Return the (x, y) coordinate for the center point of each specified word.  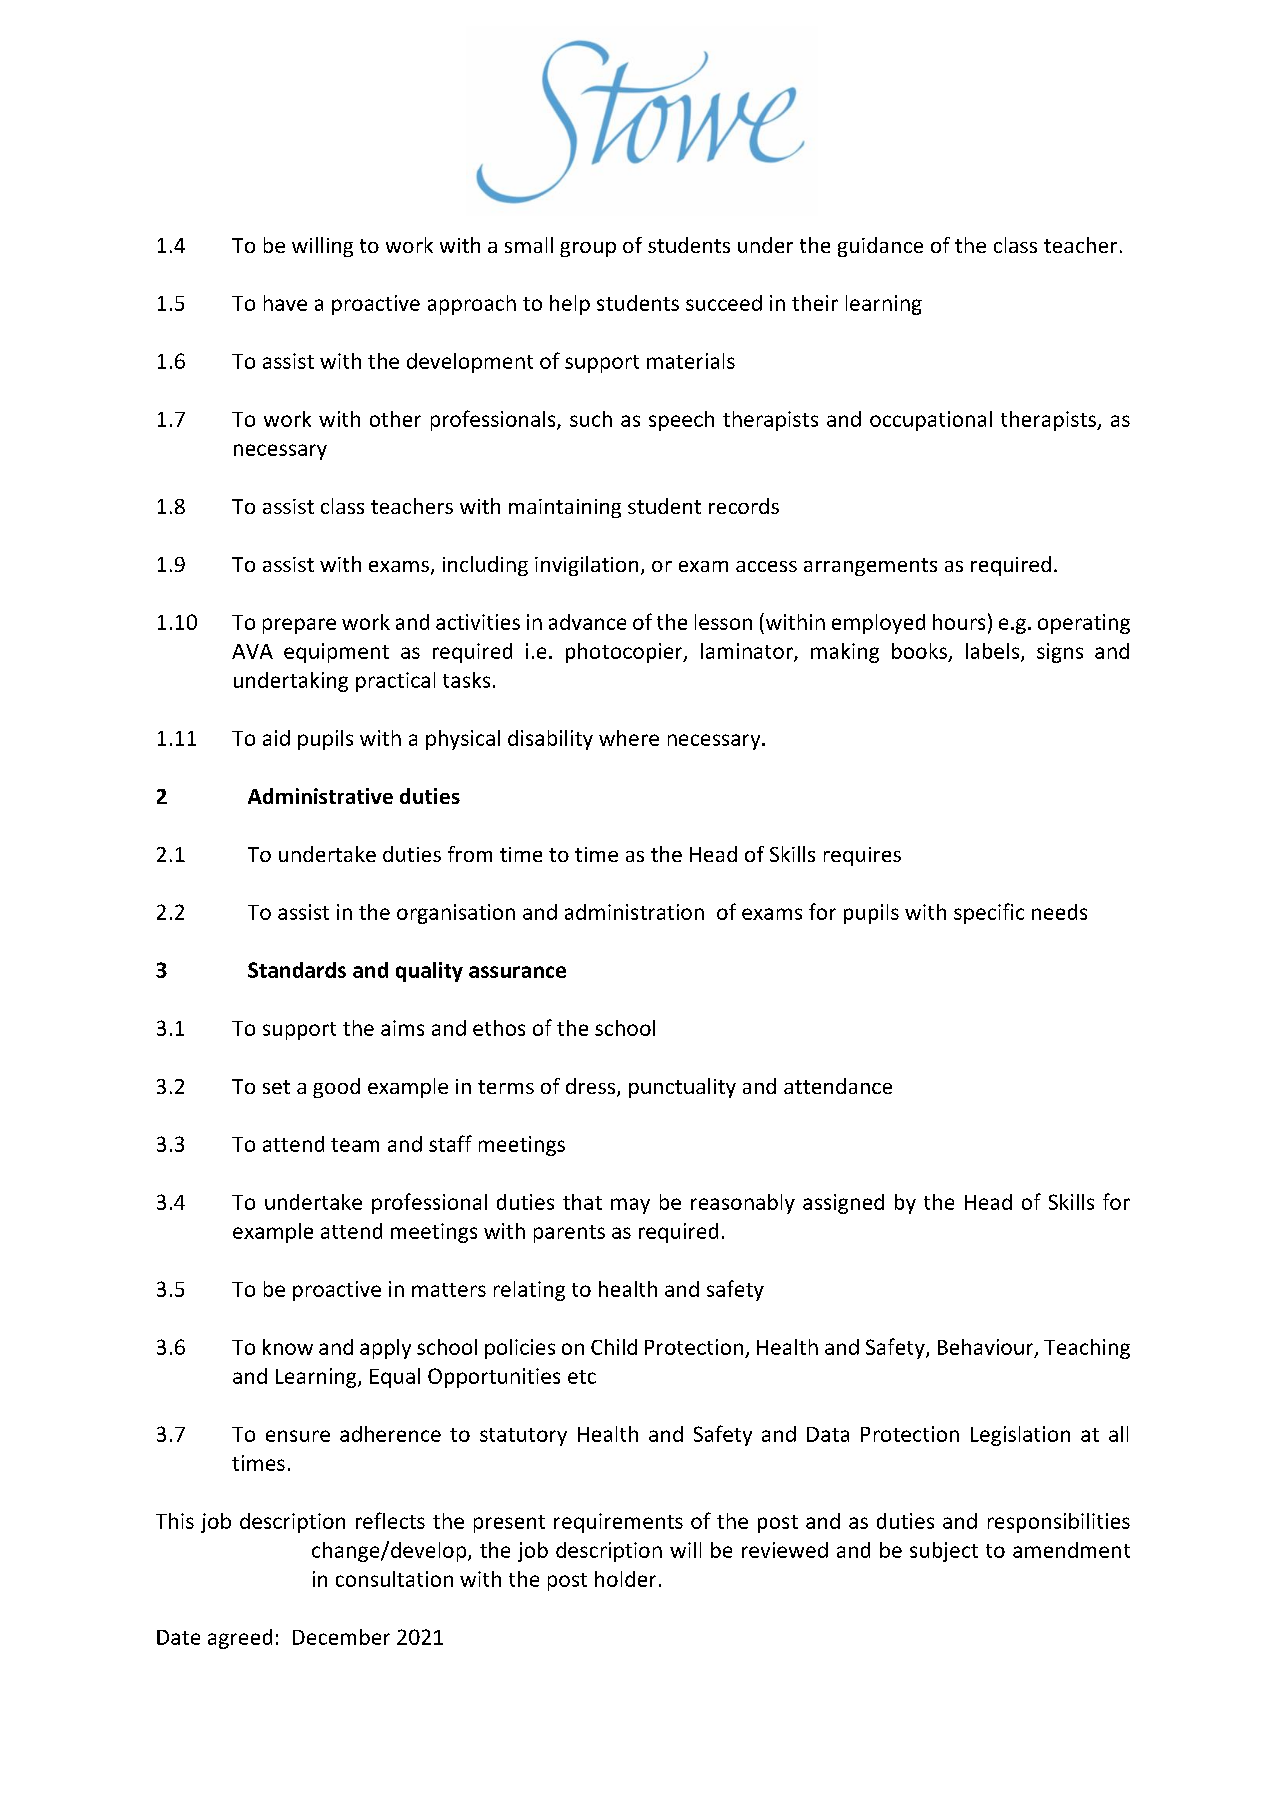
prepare (299, 626)
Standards (297, 970)
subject (944, 1552)
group (588, 249)
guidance (880, 247)
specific (989, 913)
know (288, 1347)
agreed (240, 1639)
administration (634, 912)
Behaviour (987, 1348)
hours (959, 622)
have (285, 303)
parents (569, 1234)
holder (625, 1579)
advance (587, 622)
